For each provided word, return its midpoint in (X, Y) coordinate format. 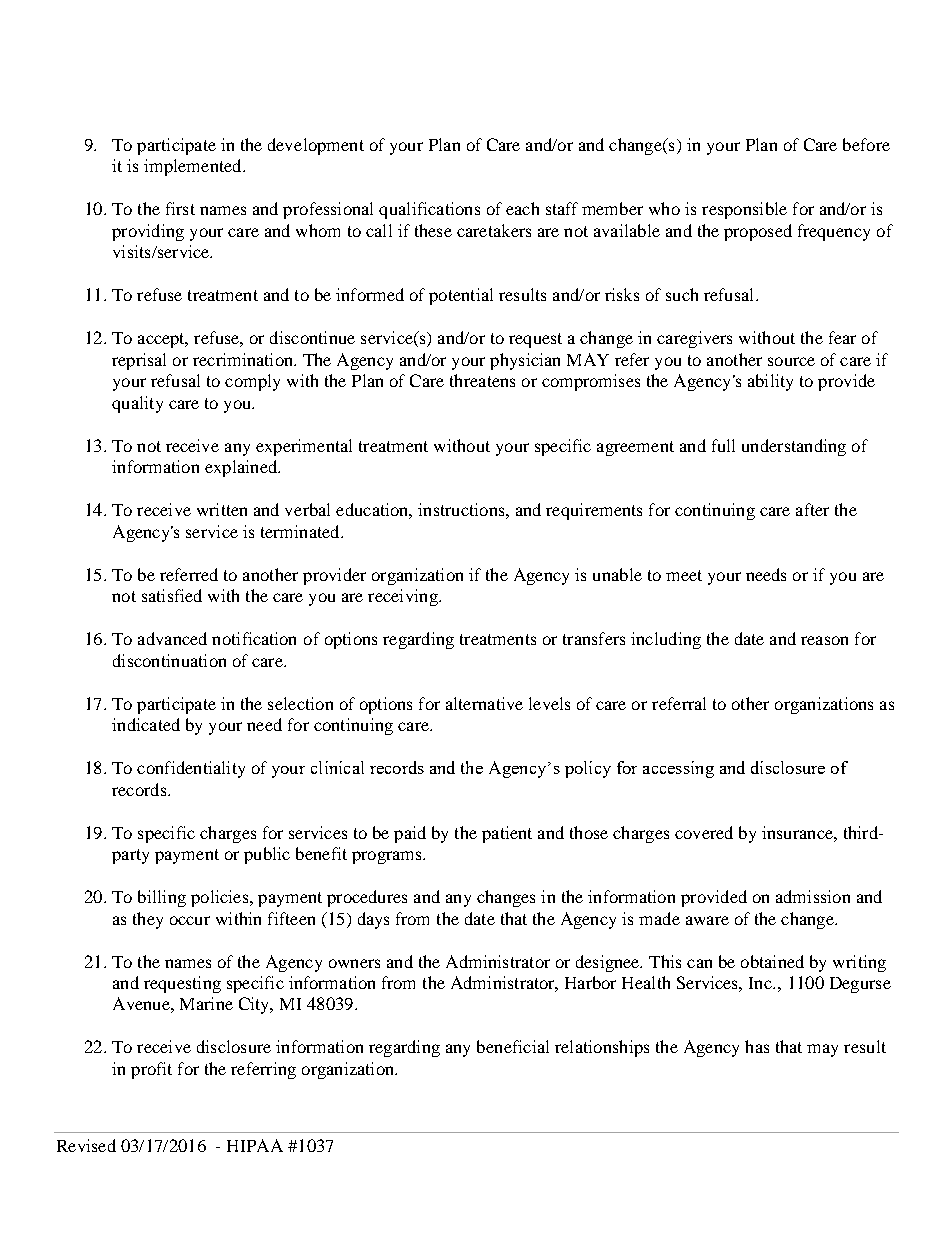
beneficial (513, 1046)
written (222, 509)
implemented (194, 167)
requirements (594, 511)
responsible (744, 210)
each (522, 208)
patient (507, 834)
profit (151, 1070)
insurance (798, 832)
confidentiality (191, 769)
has (757, 1046)
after (812, 509)
